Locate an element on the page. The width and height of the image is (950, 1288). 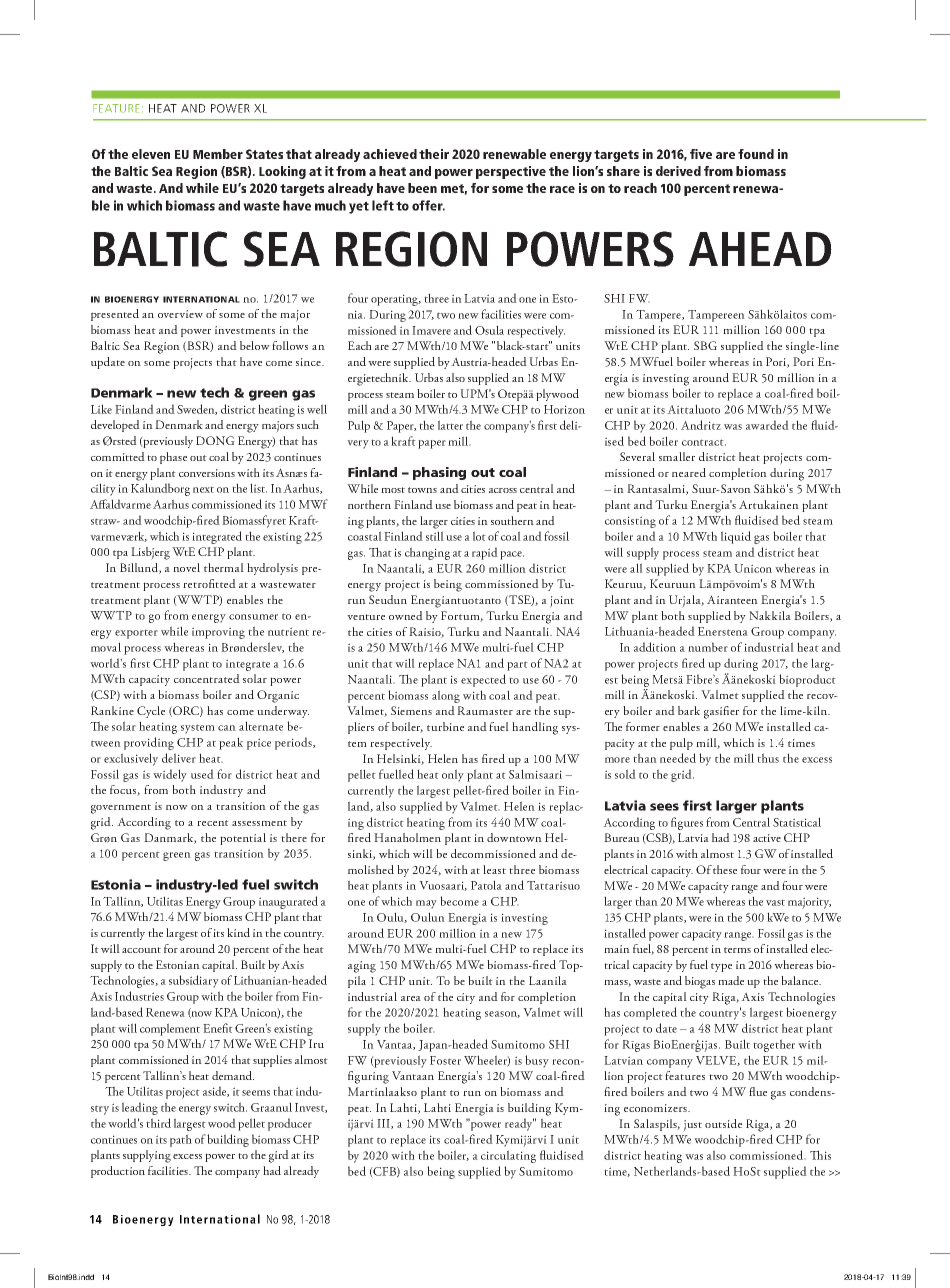
expected is located at coordinates (483, 680).
